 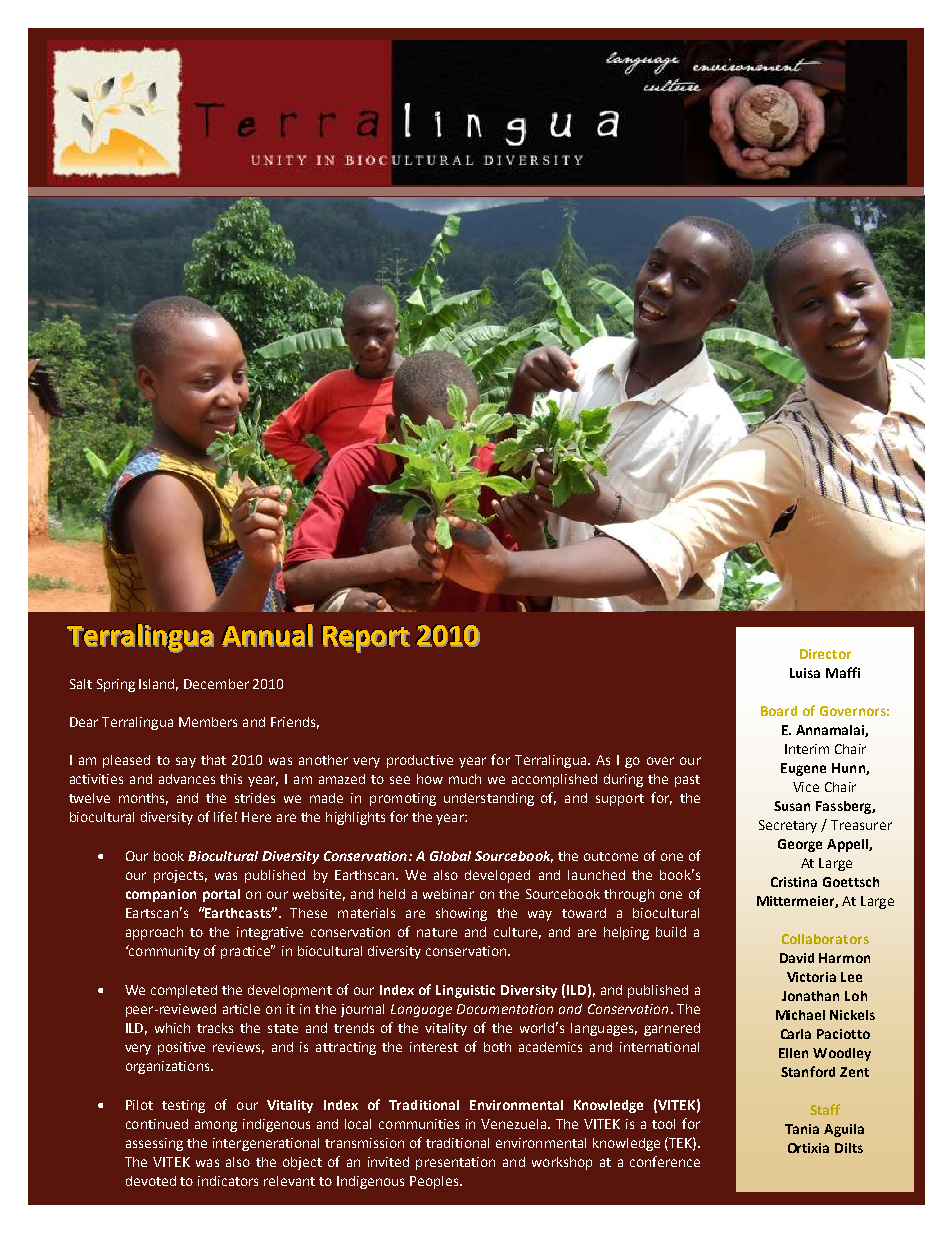 What do you see at coordinates (792, 806) in the document?
I see `Susan` at bounding box center [792, 806].
